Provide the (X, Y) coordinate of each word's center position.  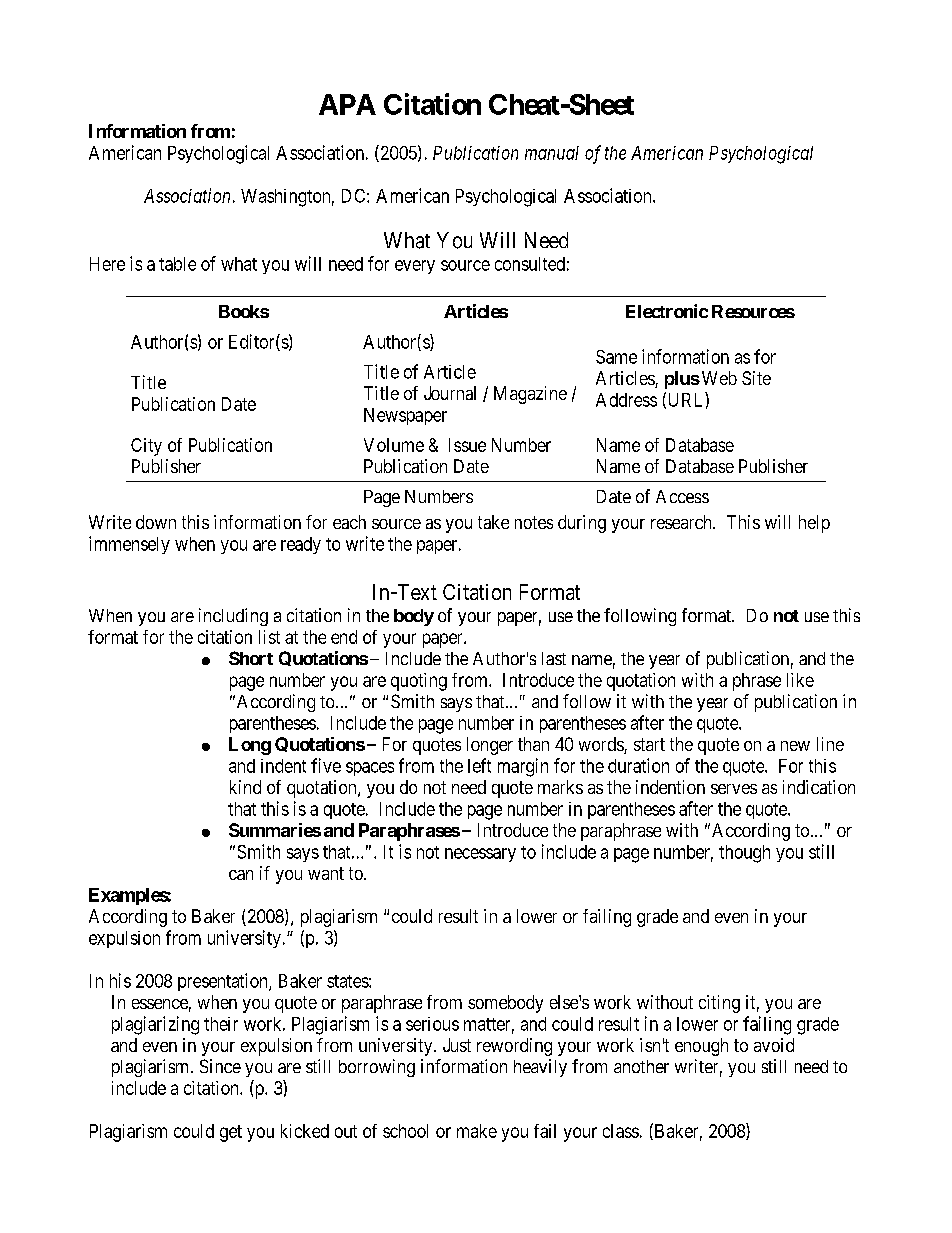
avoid (774, 1045)
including (233, 617)
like (800, 680)
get (231, 1133)
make (477, 1131)
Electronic (667, 311)
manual (552, 153)
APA (347, 104)
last (554, 658)
